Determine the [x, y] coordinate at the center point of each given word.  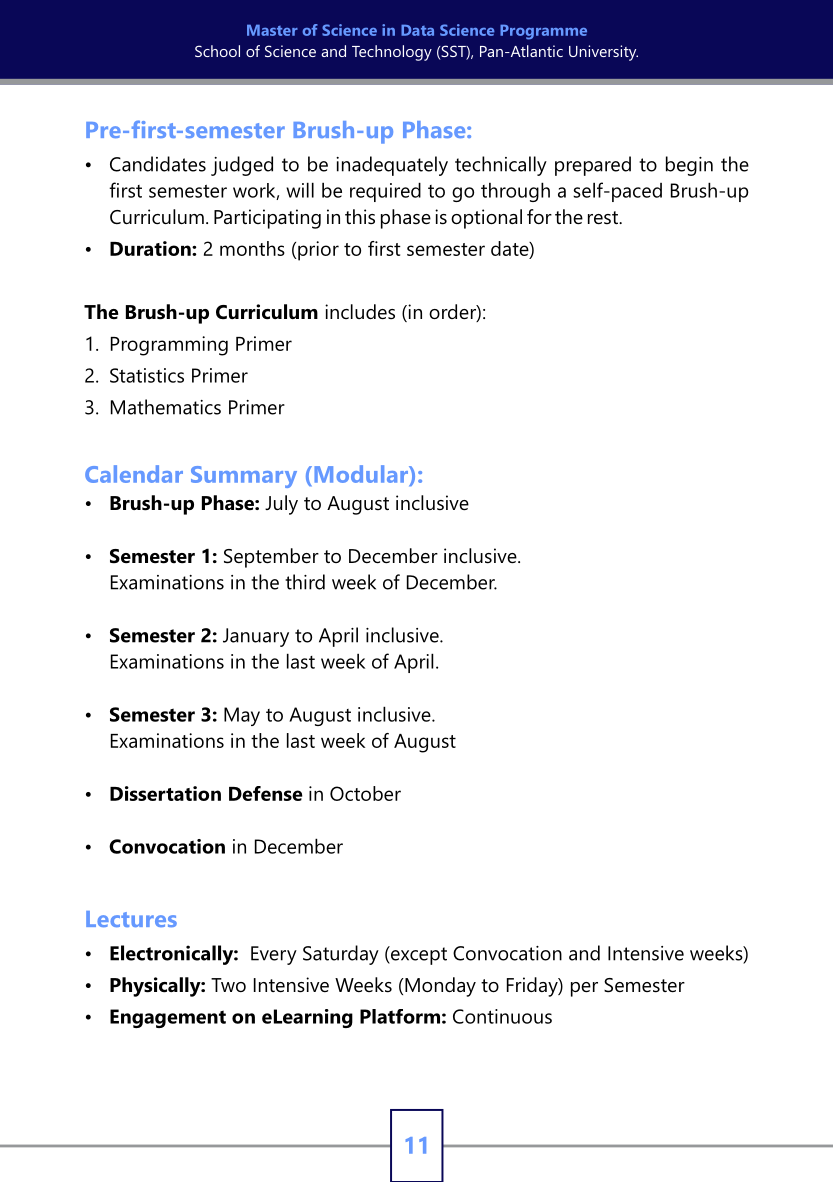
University [603, 53]
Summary [244, 477]
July [281, 505]
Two [228, 985]
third [305, 582]
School [217, 51]
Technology [392, 53]
